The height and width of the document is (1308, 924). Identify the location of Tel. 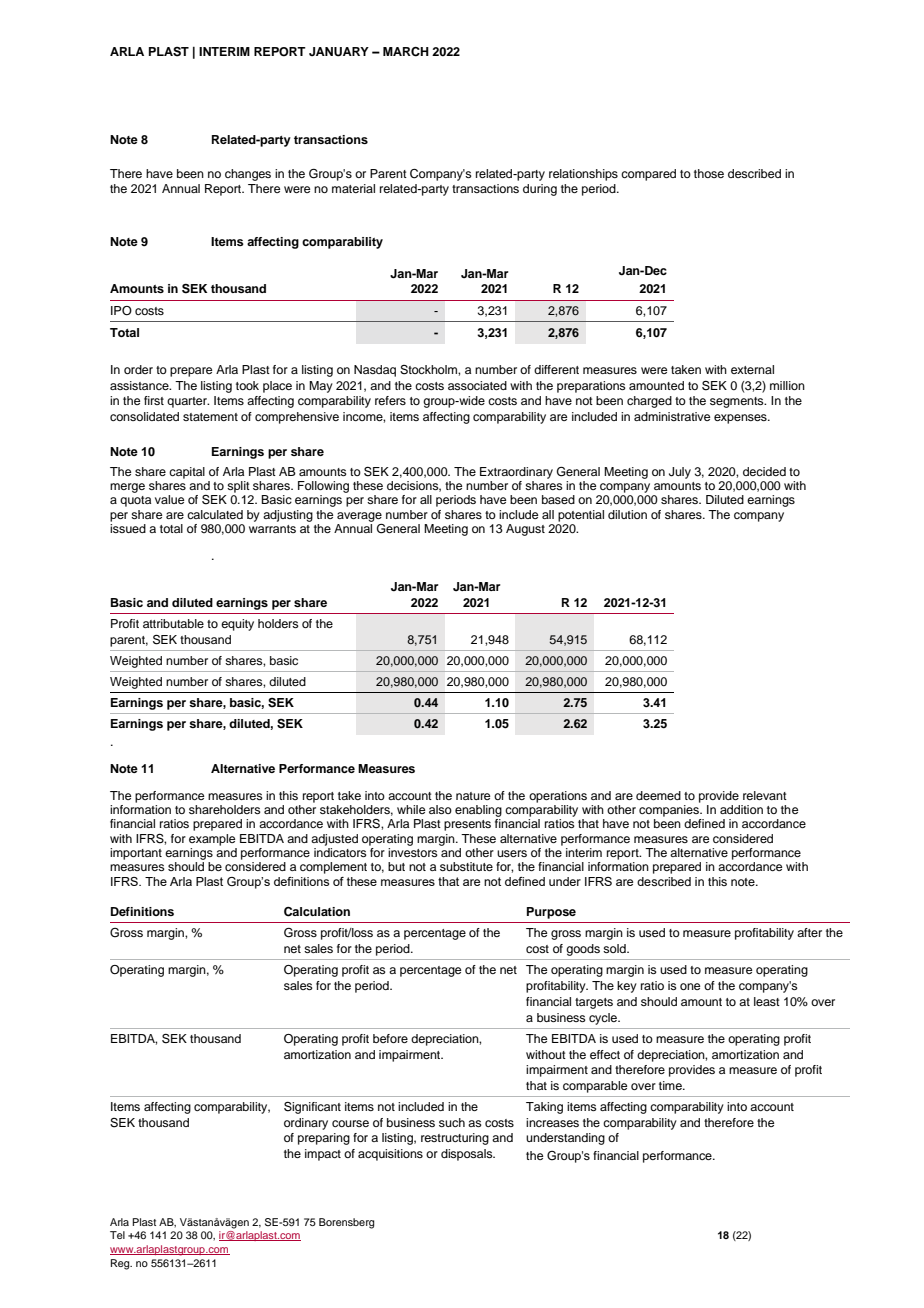
(117, 1235).
